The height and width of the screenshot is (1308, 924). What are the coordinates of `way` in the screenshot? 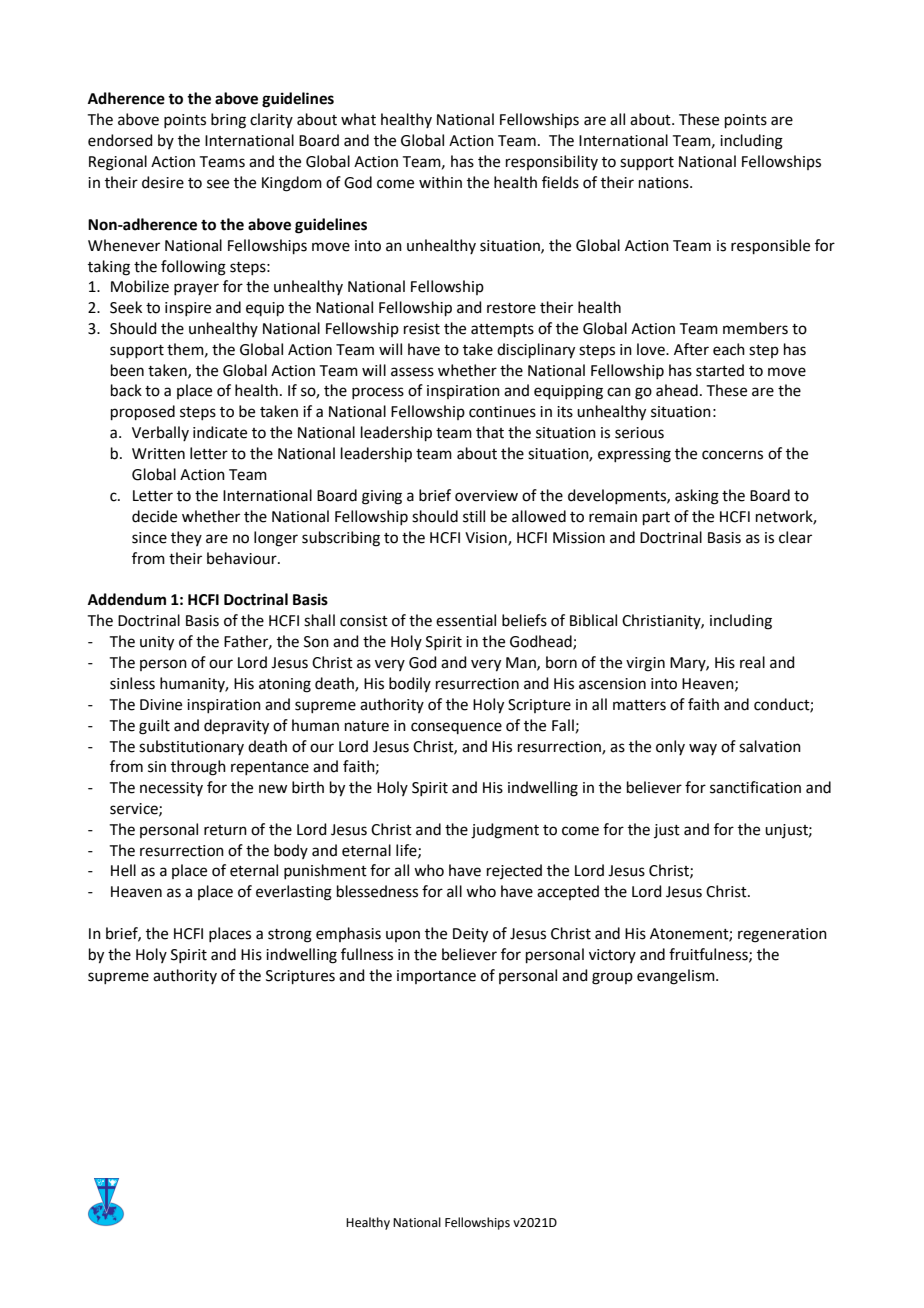 It's located at (703, 749).
